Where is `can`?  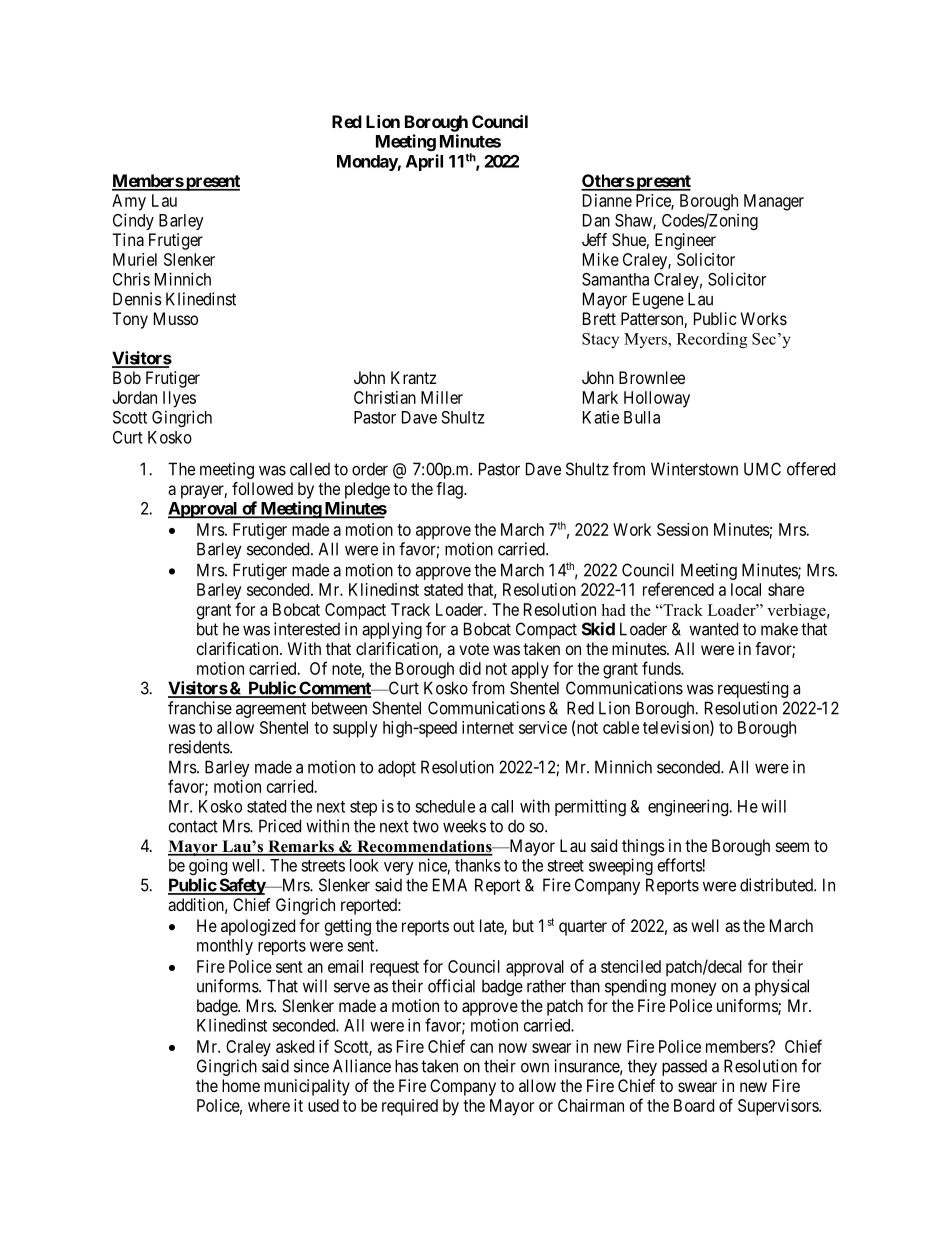
can is located at coordinates (481, 1048).
